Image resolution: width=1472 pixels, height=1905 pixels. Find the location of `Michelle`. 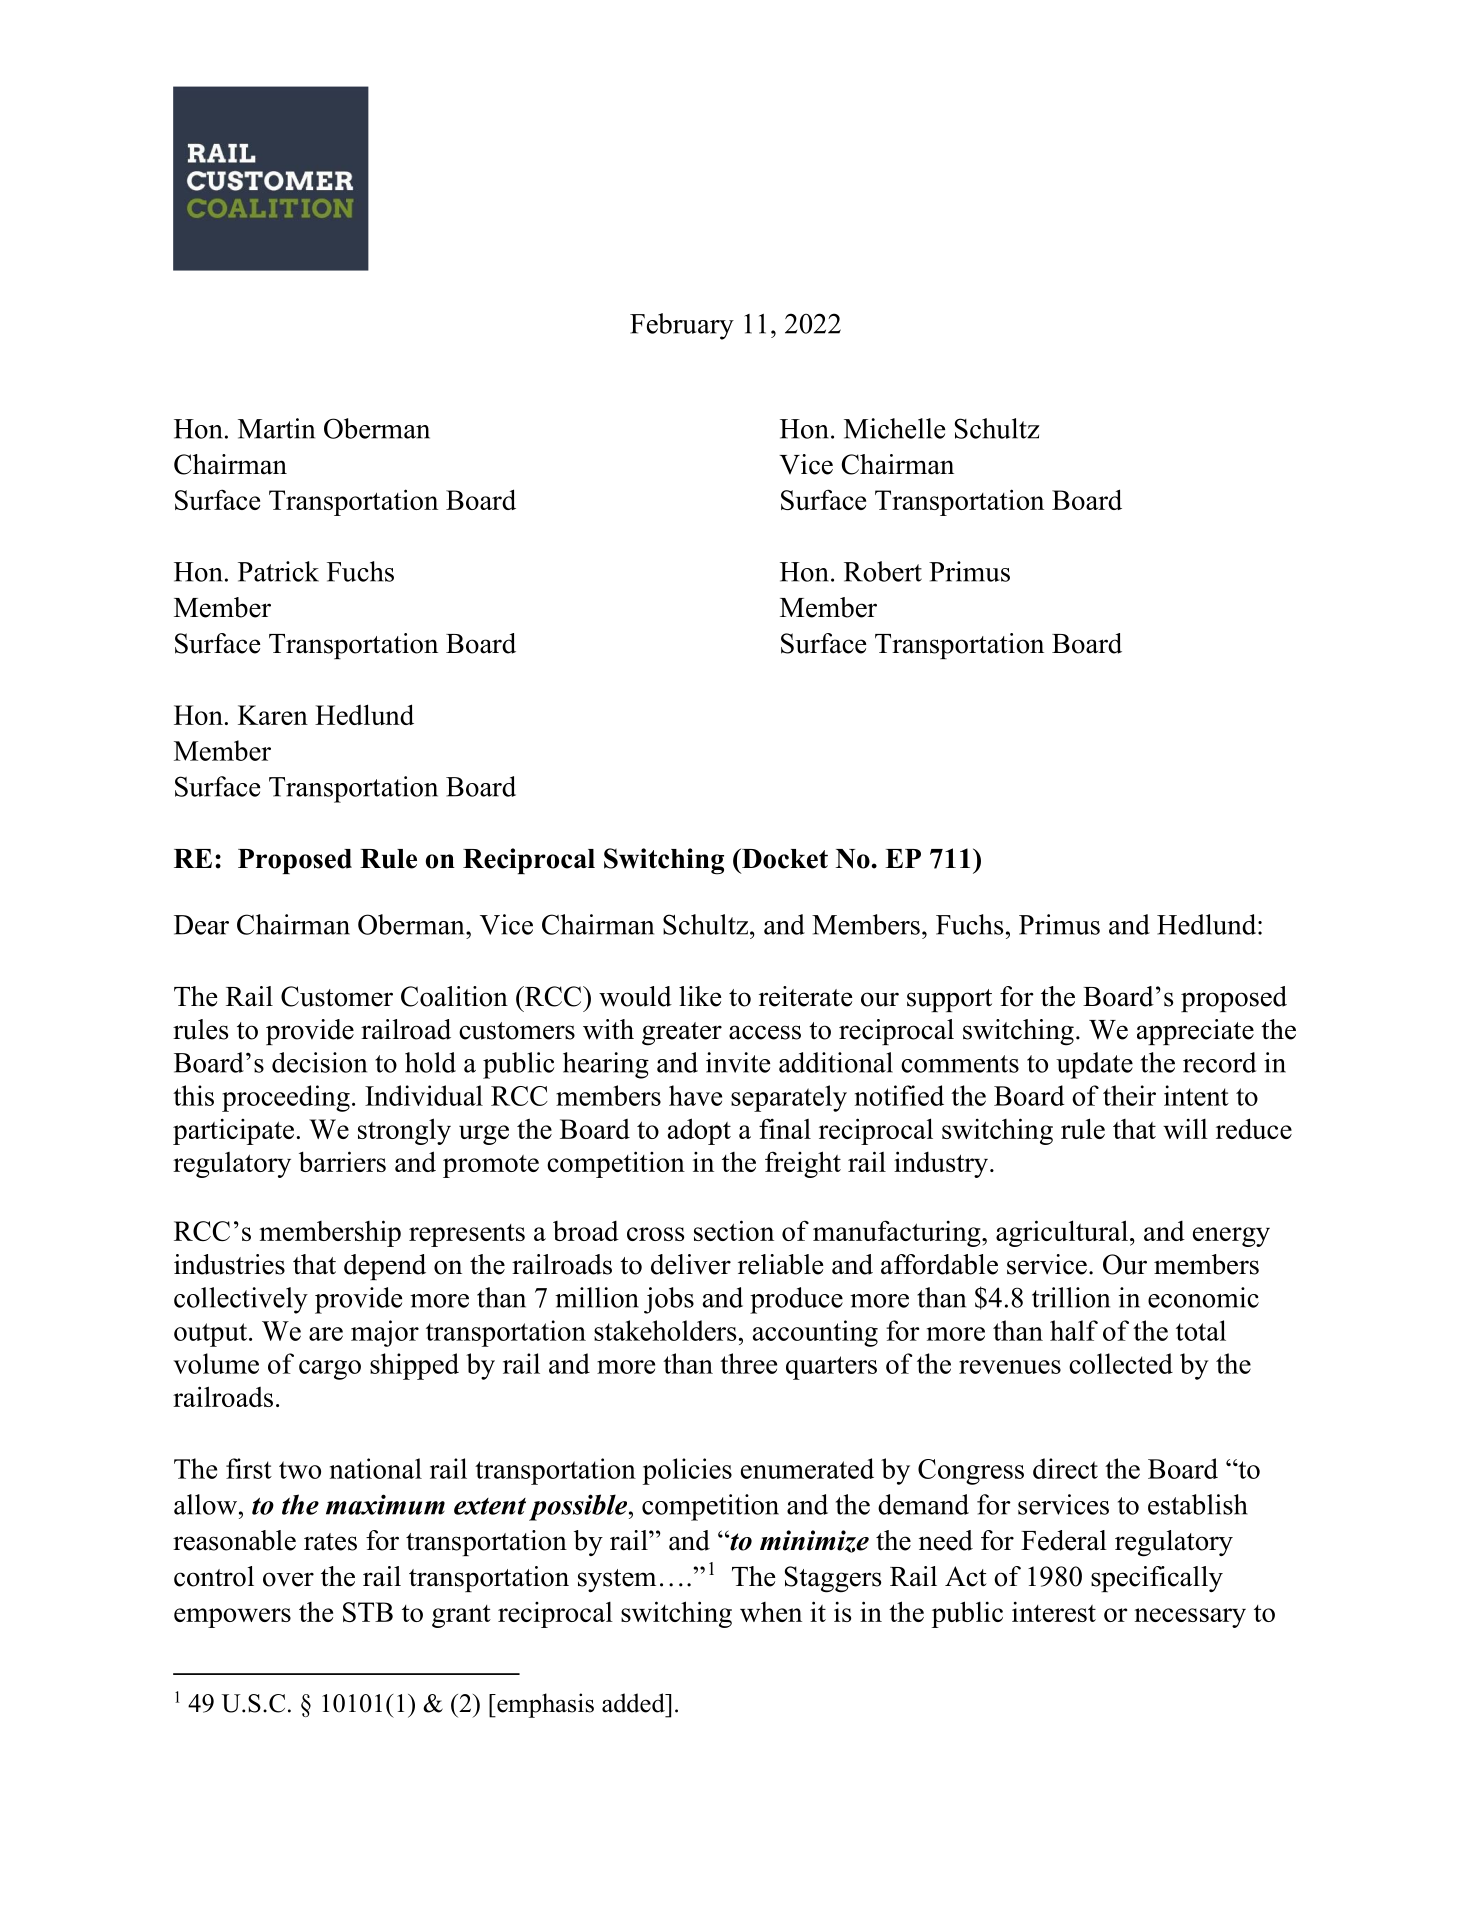

Michelle is located at coordinates (894, 428).
